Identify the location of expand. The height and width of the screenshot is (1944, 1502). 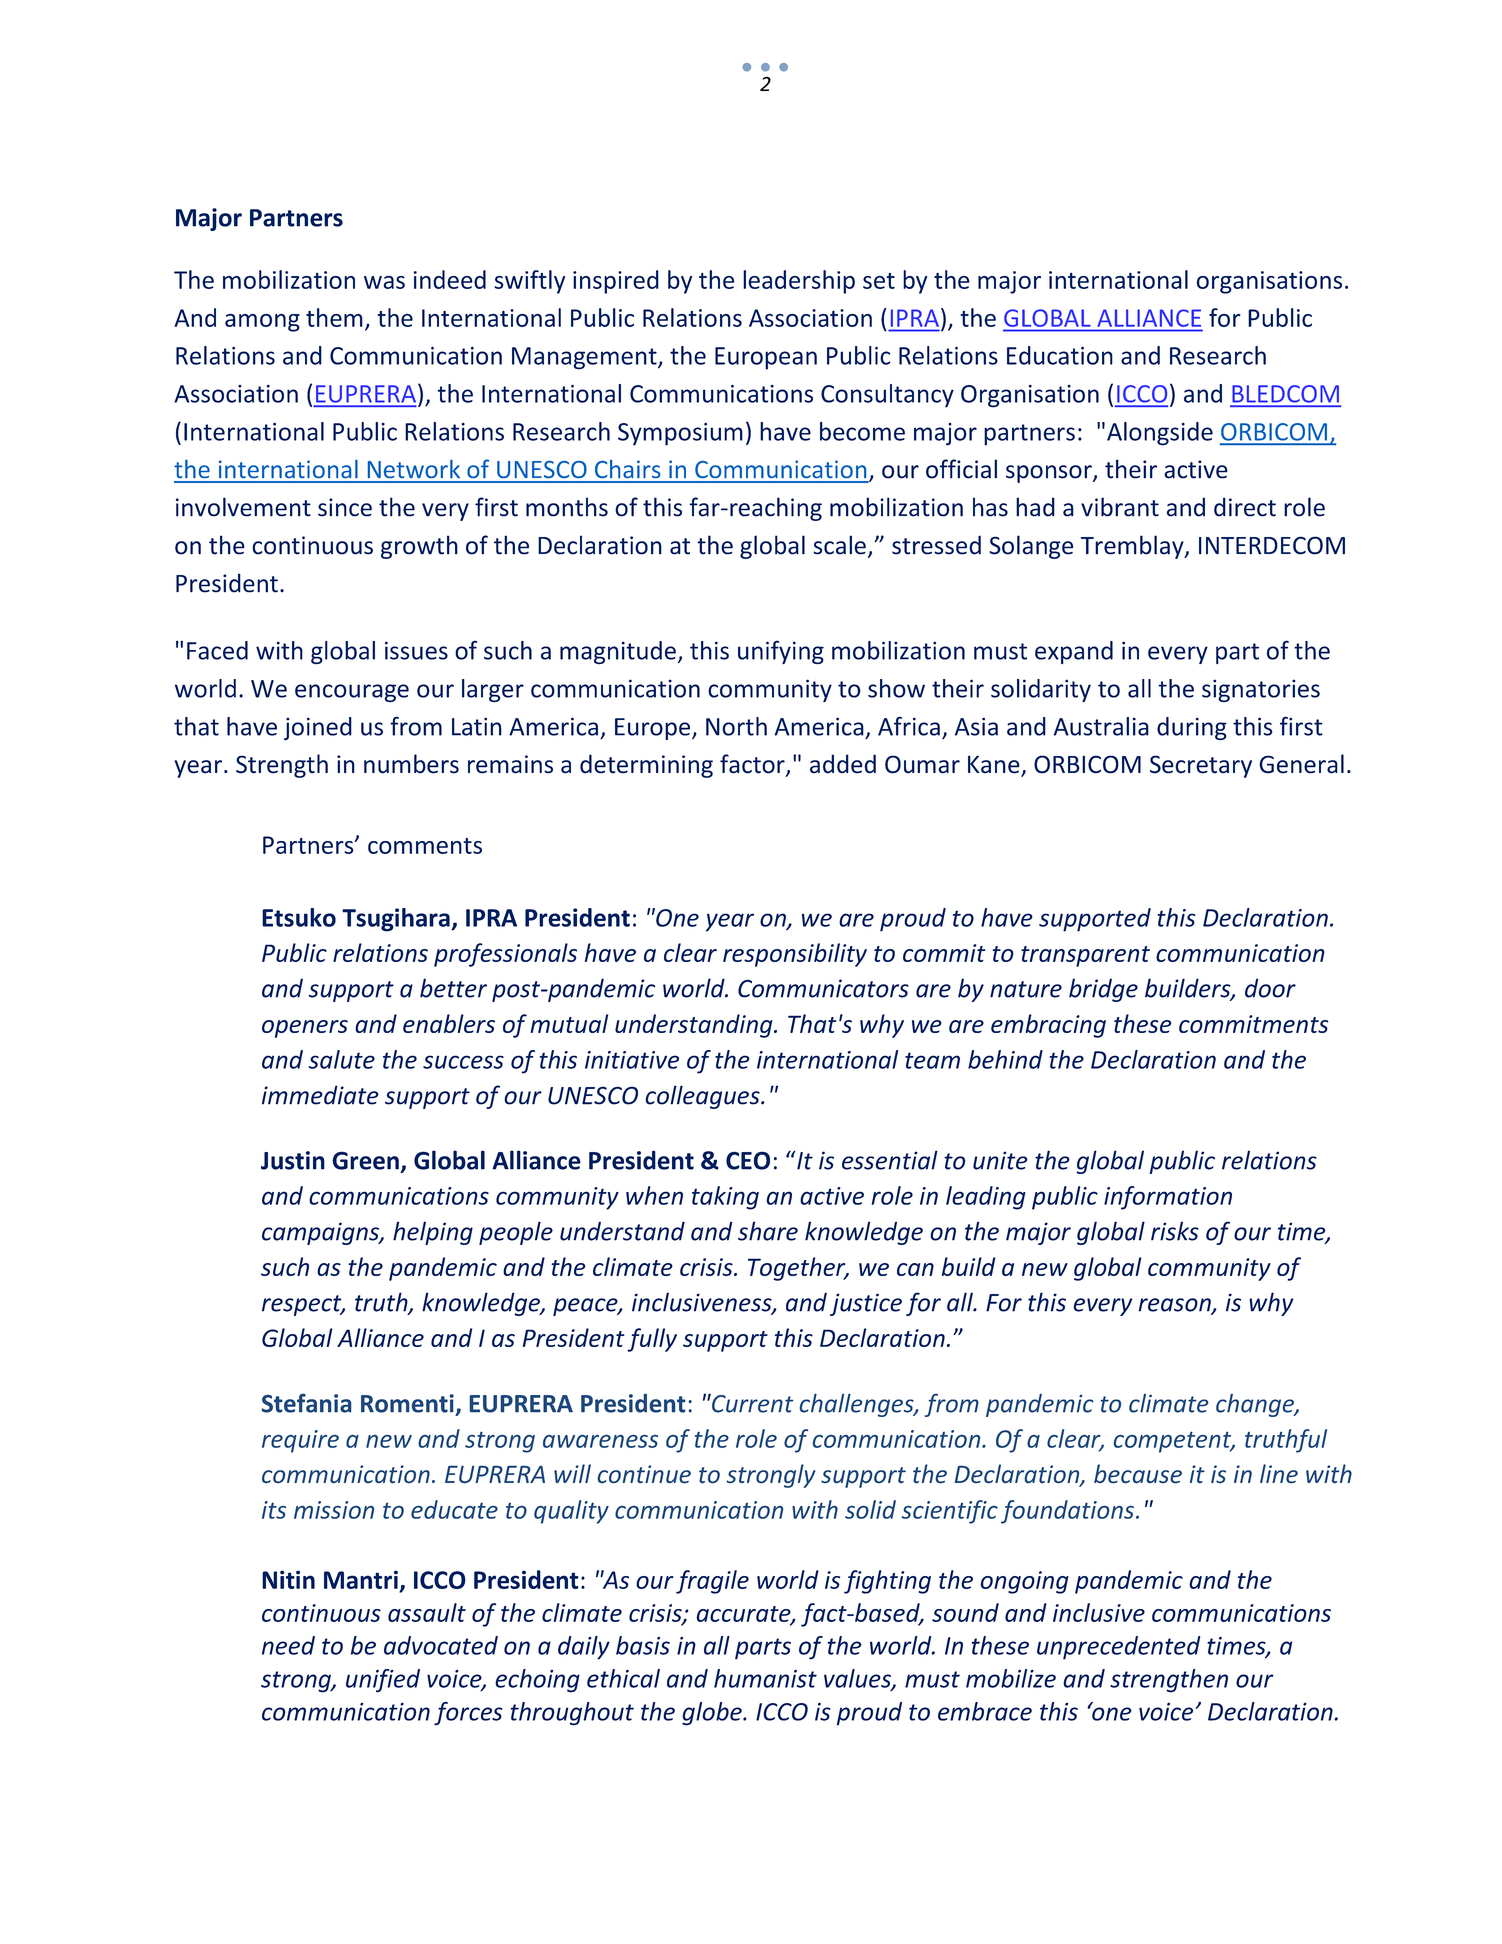
(1074, 652).
